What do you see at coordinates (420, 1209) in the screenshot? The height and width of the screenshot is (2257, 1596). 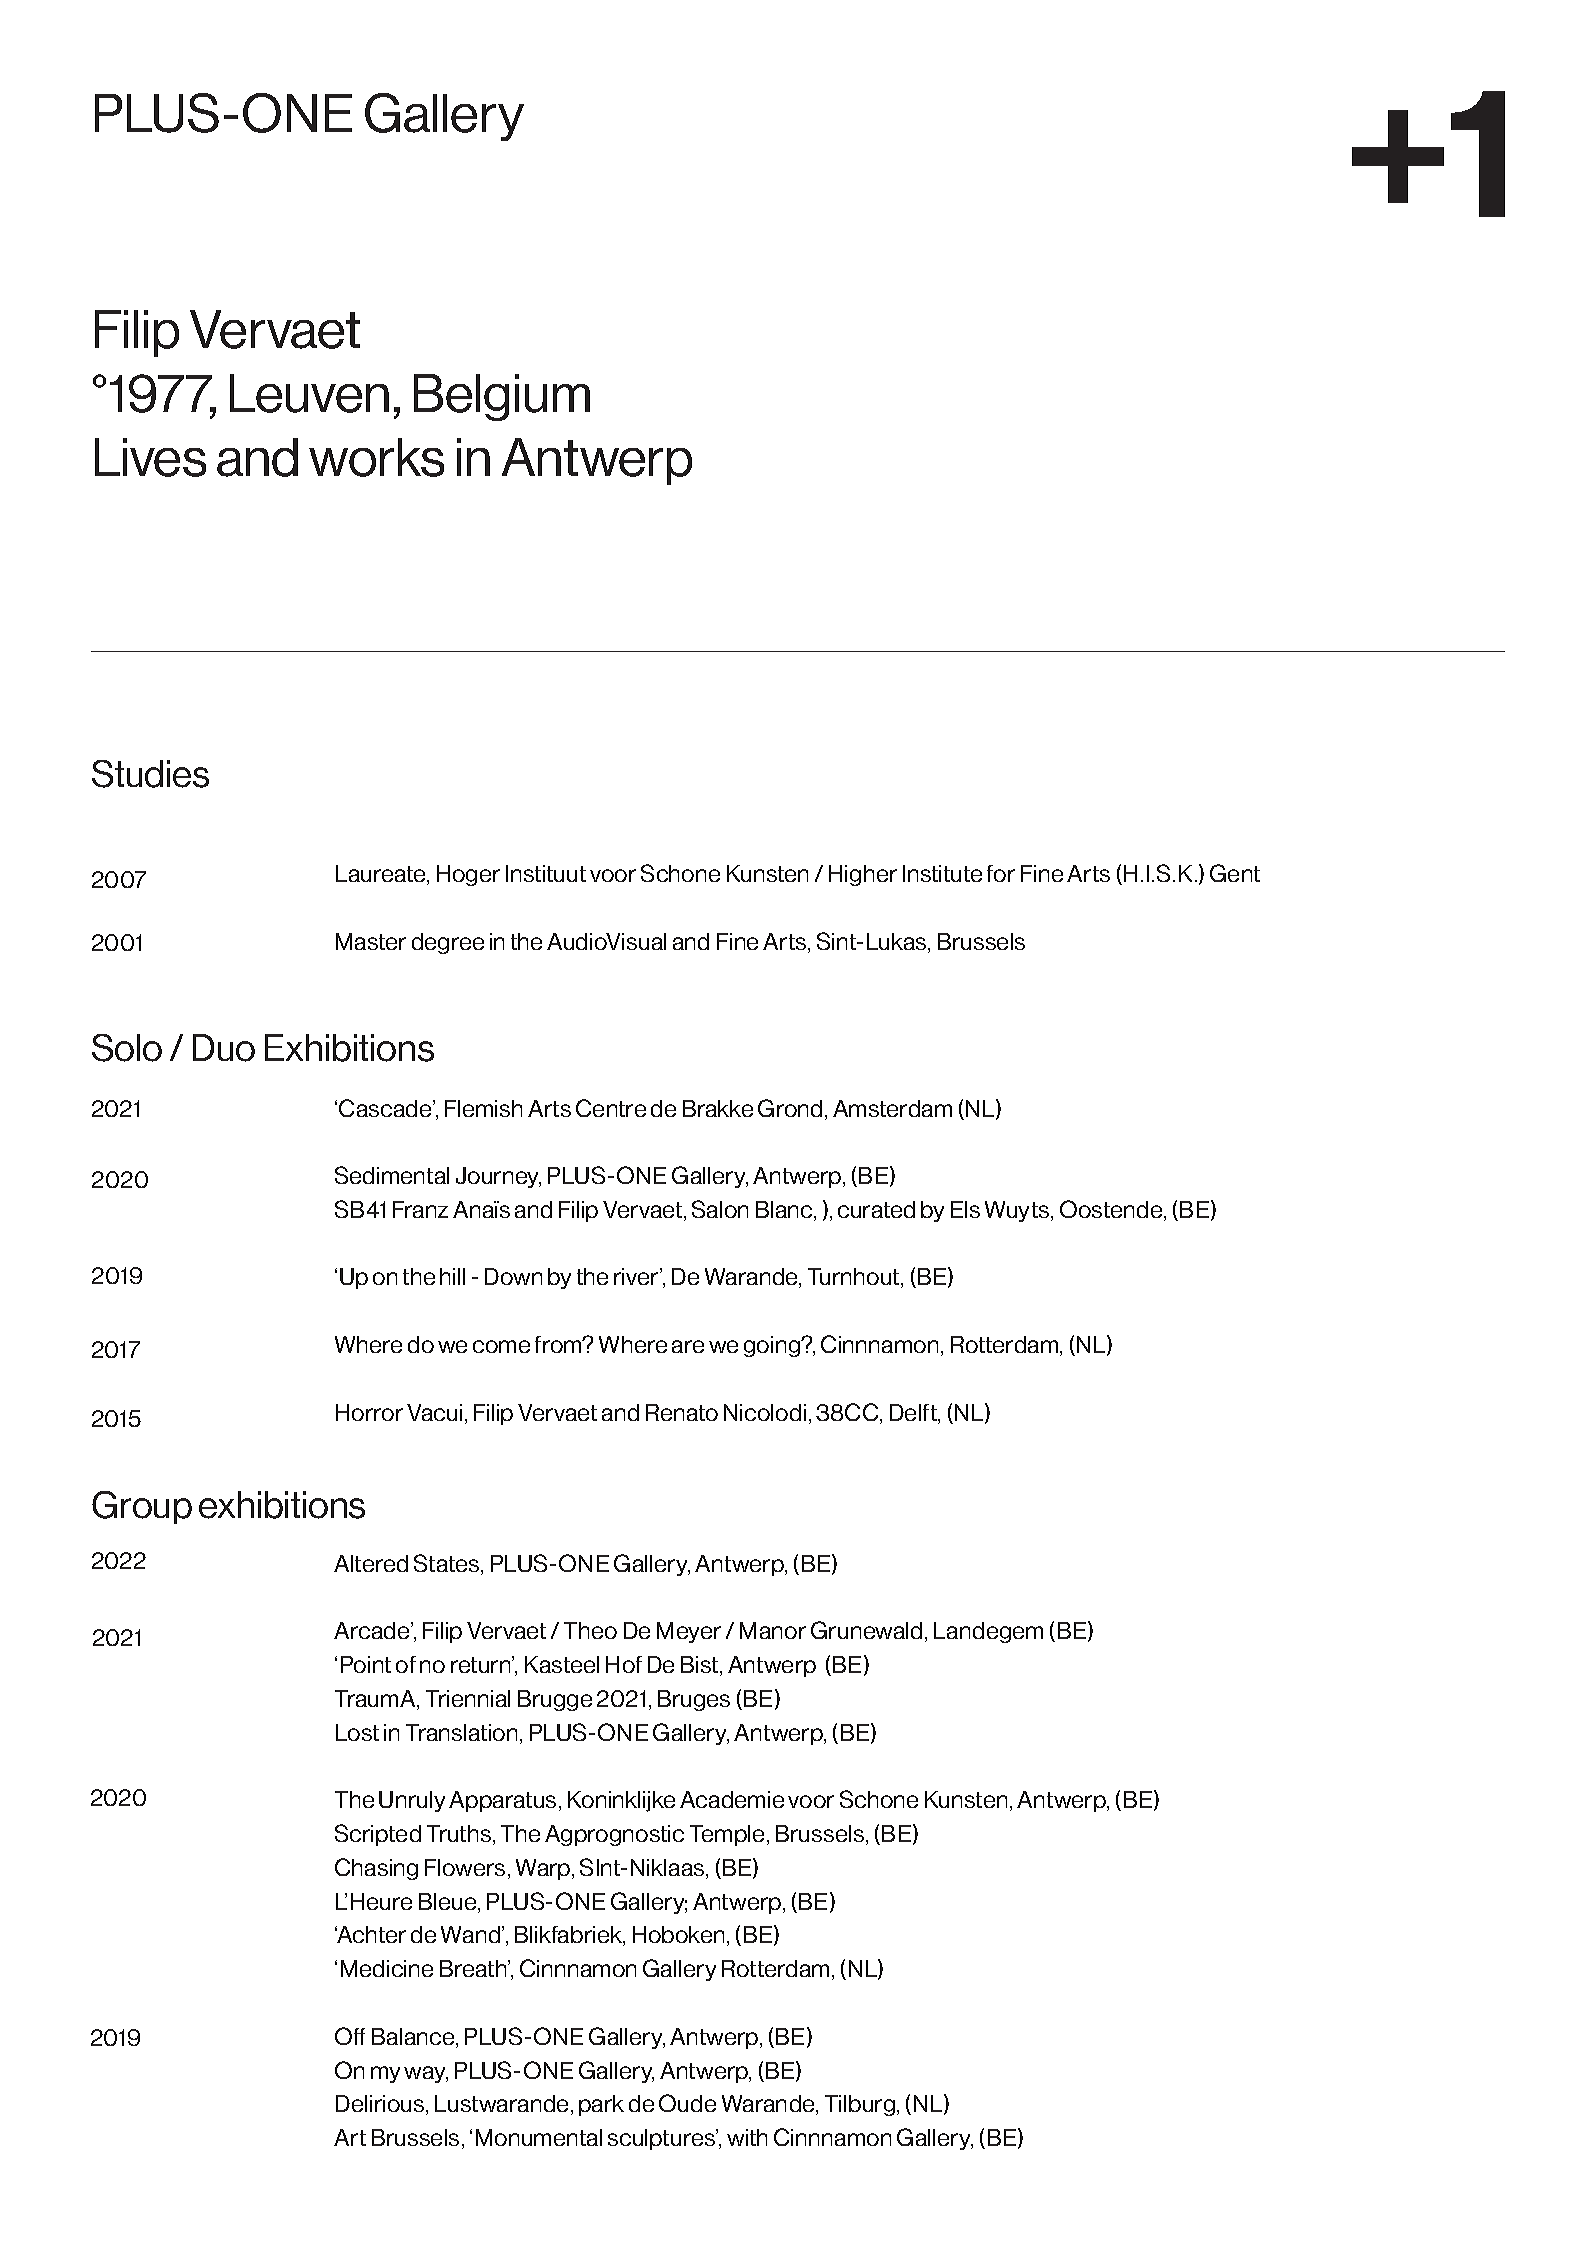 I see `Franz` at bounding box center [420, 1209].
